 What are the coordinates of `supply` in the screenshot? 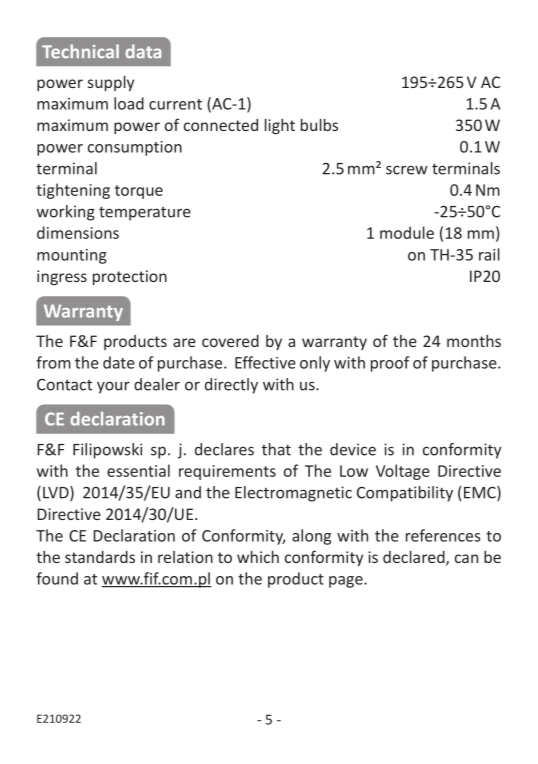 It's located at (111, 83).
